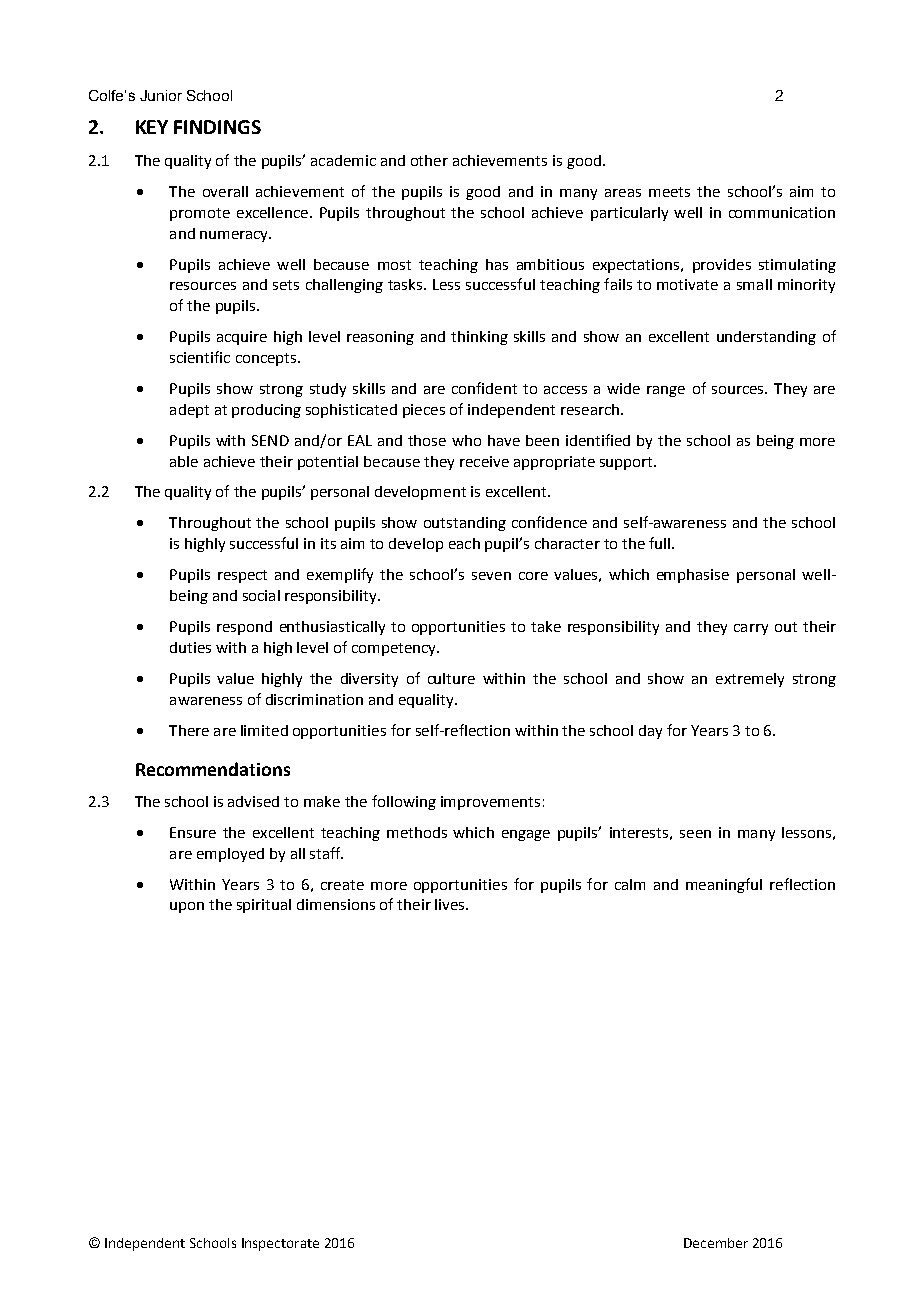  Describe the element at coordinates (429, 160) in the screenshot. I see `other` at that location.
